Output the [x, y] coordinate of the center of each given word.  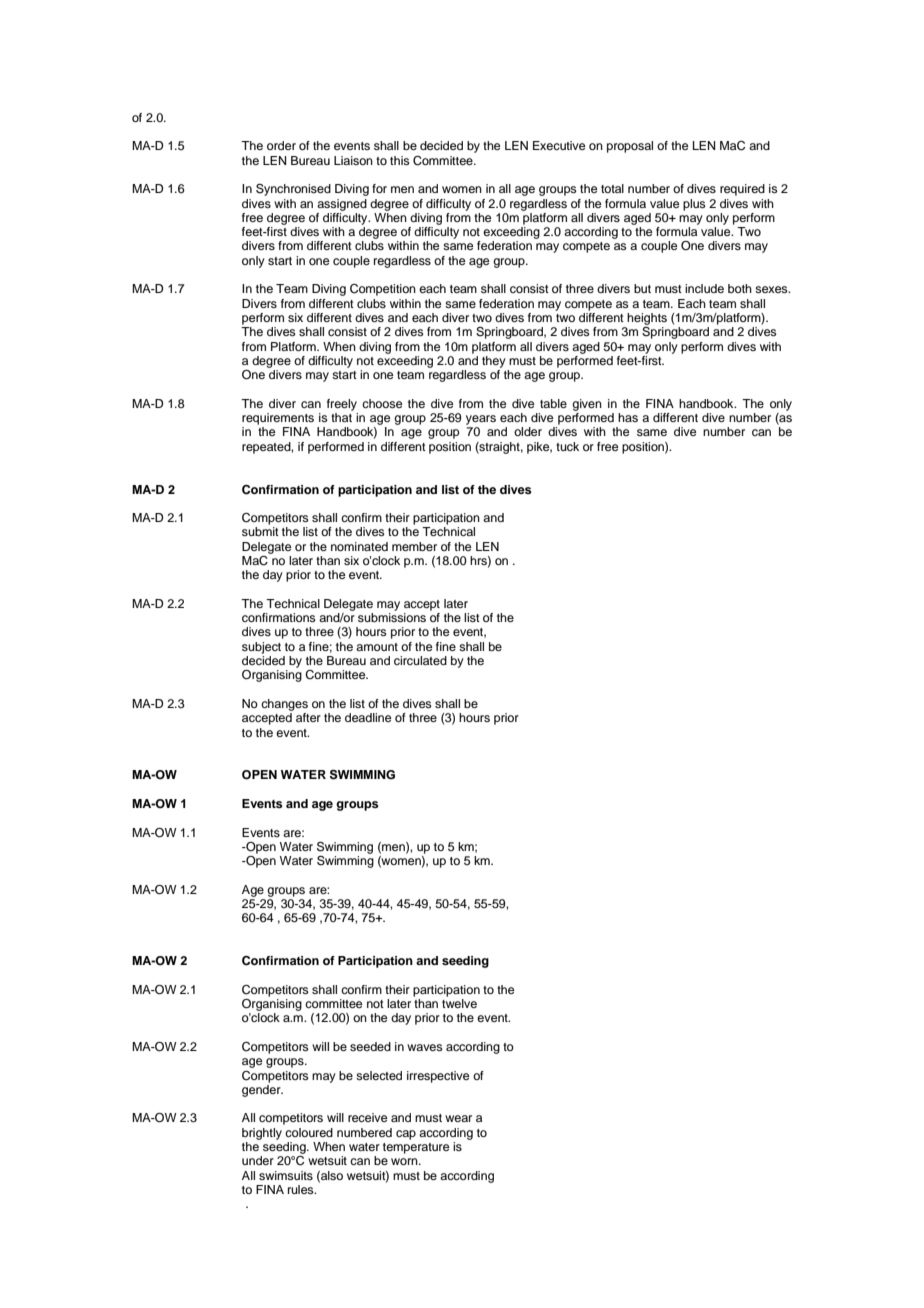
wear [458, 1118]
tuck [567, 446]
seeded [370, 1046]
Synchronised [293, 190]
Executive [559, 145]
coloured [309, 1132]
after [308, 717]
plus [694, 205]
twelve [459, 1003]
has [628, 417]
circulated [420, 660]
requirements [278, 419]
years [481, 420]
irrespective [438, 1077]
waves [425, 1047]
